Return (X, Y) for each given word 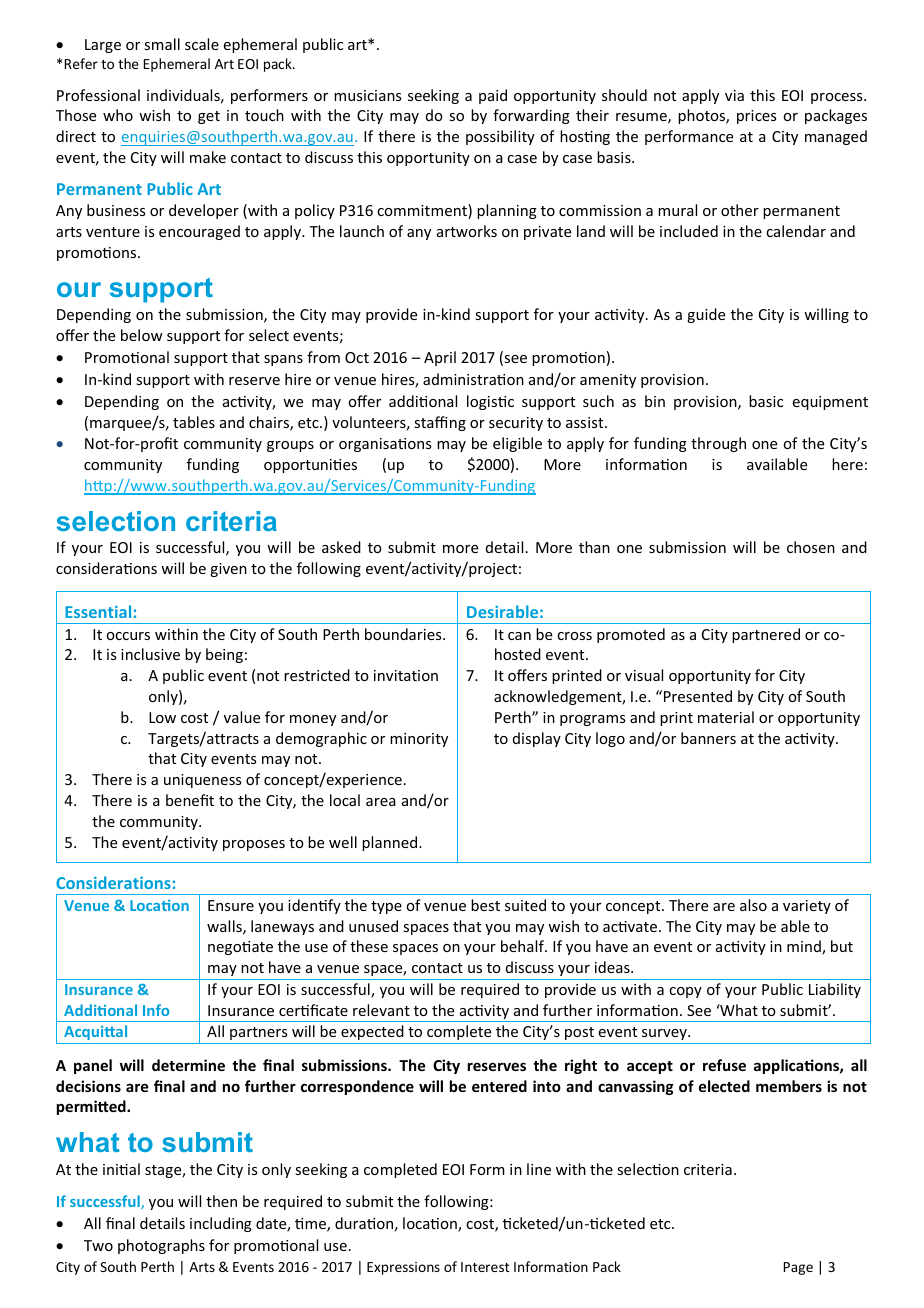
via (734, 95)
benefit (190, 800)
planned (389, 843)
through (718, 444)
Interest (485, 1267)
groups (290, 446)
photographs (161, 1246)
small (162, 44)
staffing (440, 423)
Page (798, 1268)
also (753, 905)
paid (493, 96)
